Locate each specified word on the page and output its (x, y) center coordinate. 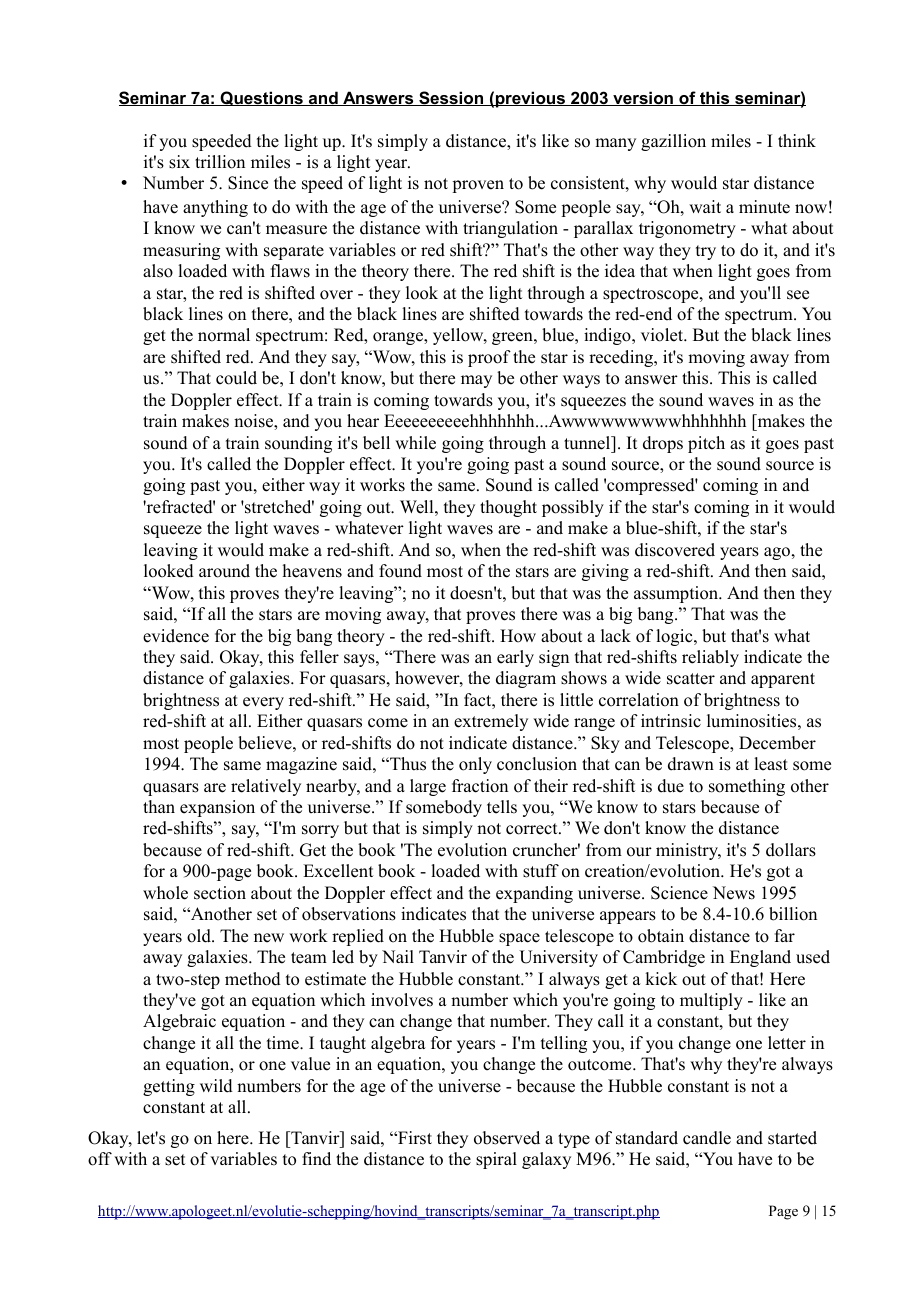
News (734, 893)
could (236, 378)
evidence (176, 636)
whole (165, 893)
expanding (534, 894)
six (179, 162)
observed (507, 1138)
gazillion (673, 142)
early (515, 658)
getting (169, 1087)
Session (451, 98)
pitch (706, 444)
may (476, 381)
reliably (710, 658)
